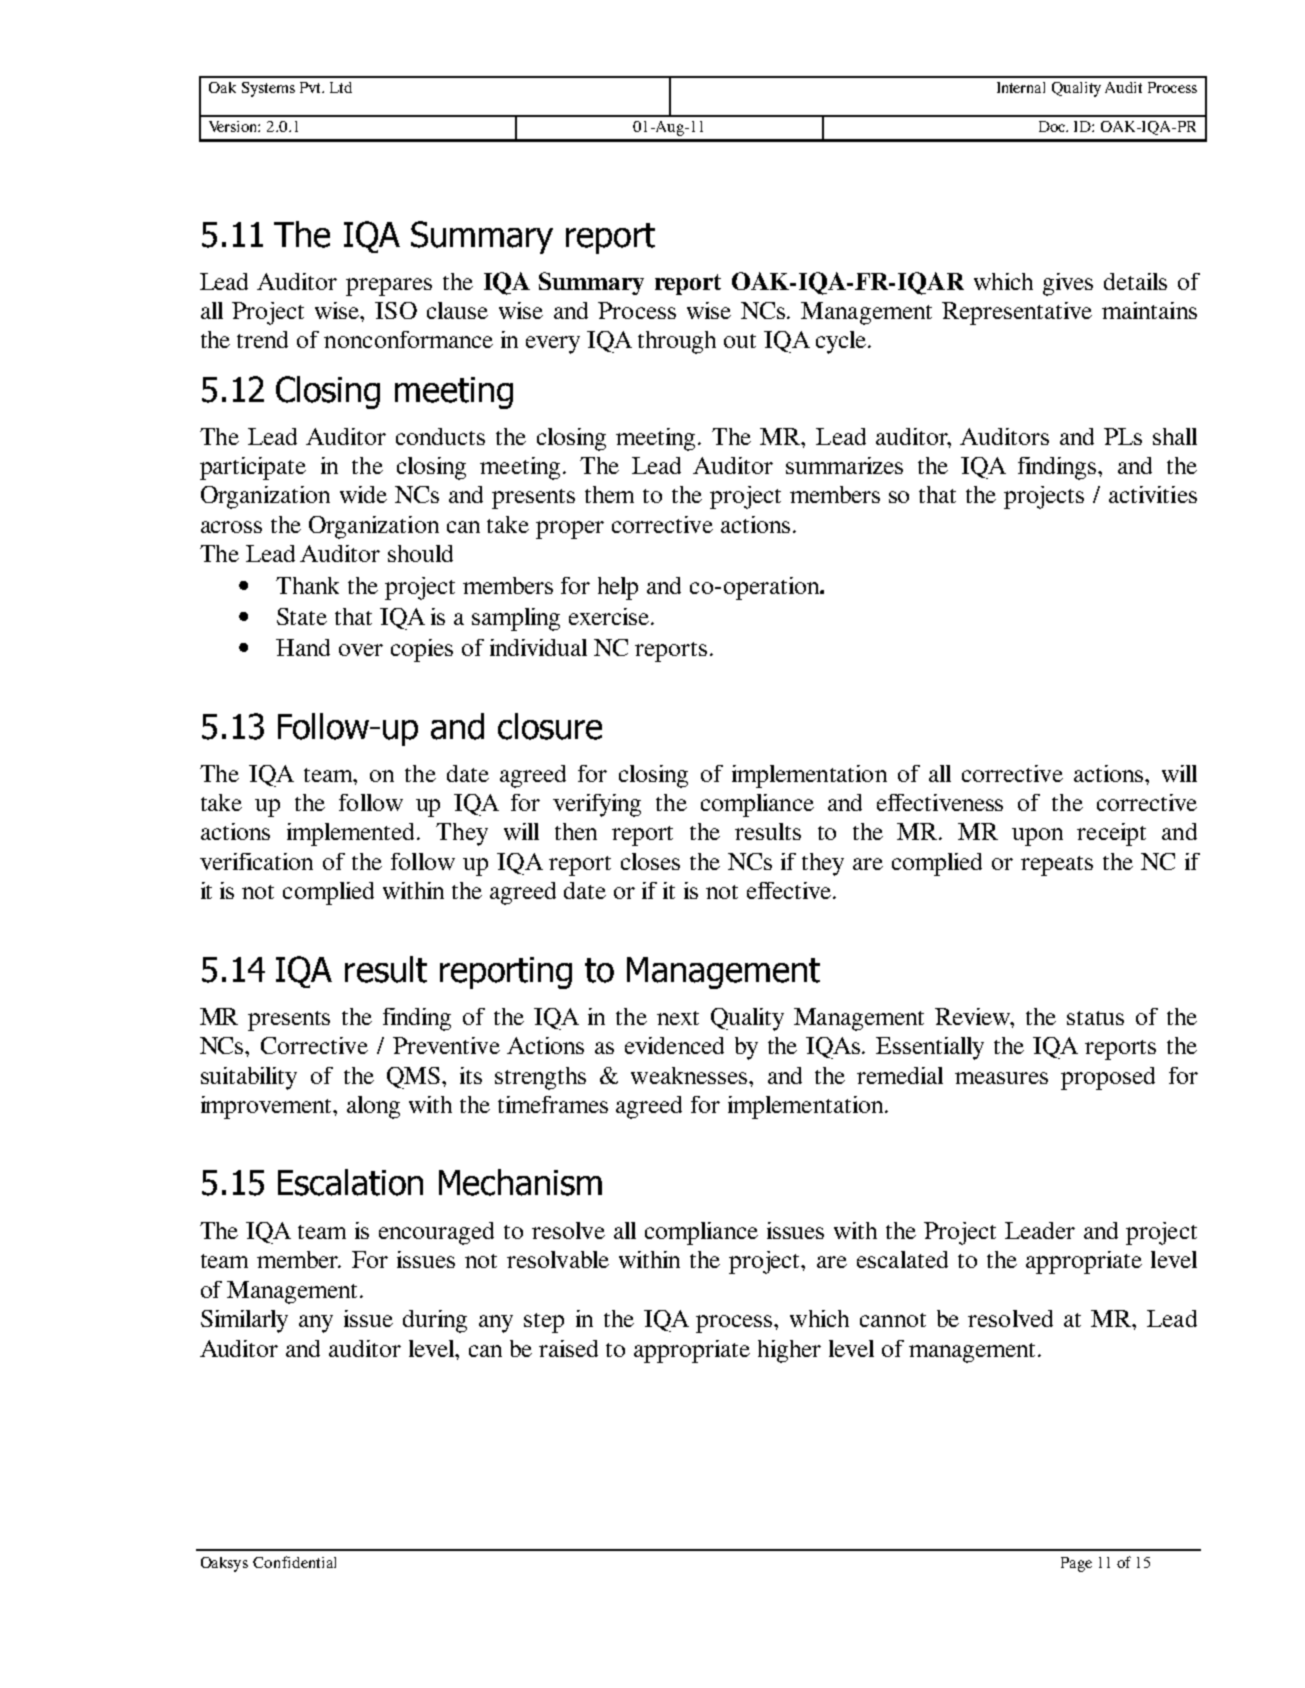 This image has height=1688, width=1305. Describe the element at coordinates (1053, 126) in the image. I see `Doc` at that location.
